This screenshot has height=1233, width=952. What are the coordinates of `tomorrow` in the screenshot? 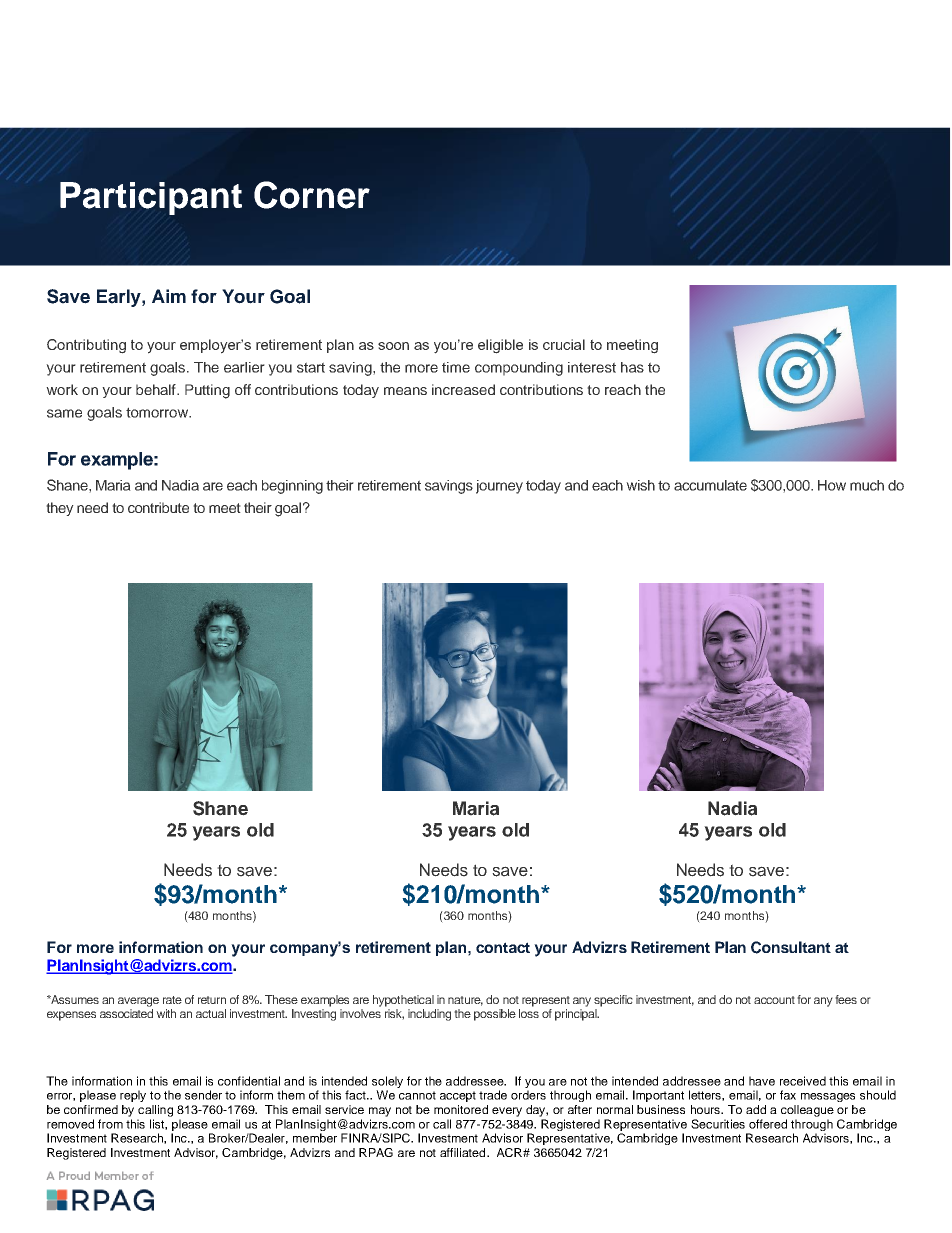 It's located at (158, 412).
